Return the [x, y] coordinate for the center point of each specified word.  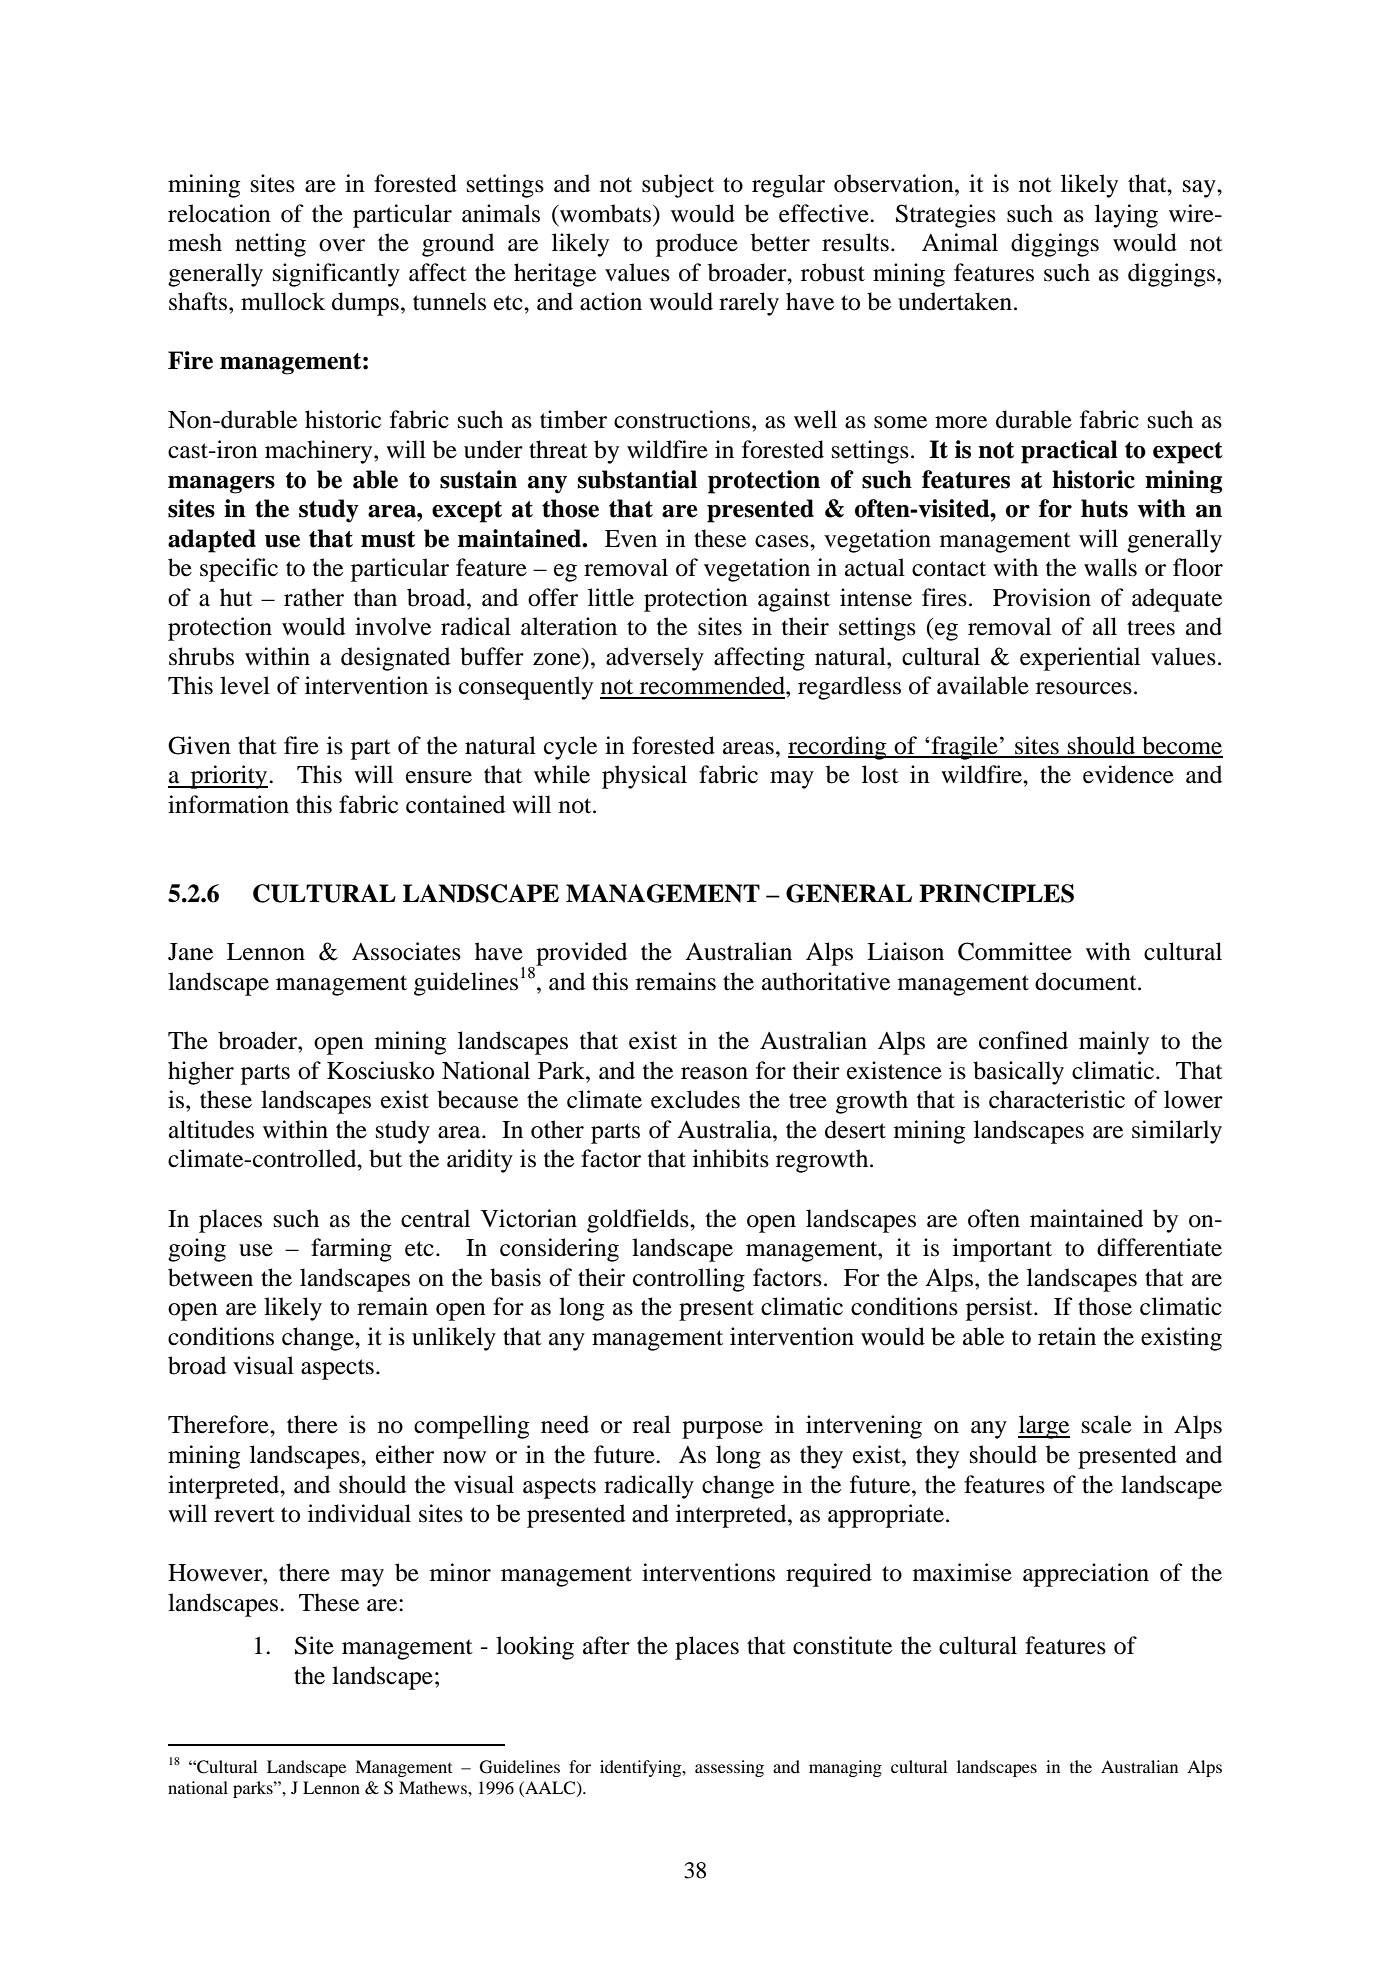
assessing [729, 1768]
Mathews [434, 1787]
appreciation [1086, 1575]
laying [1126, 216]
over [342, 245]
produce [697, 245]
